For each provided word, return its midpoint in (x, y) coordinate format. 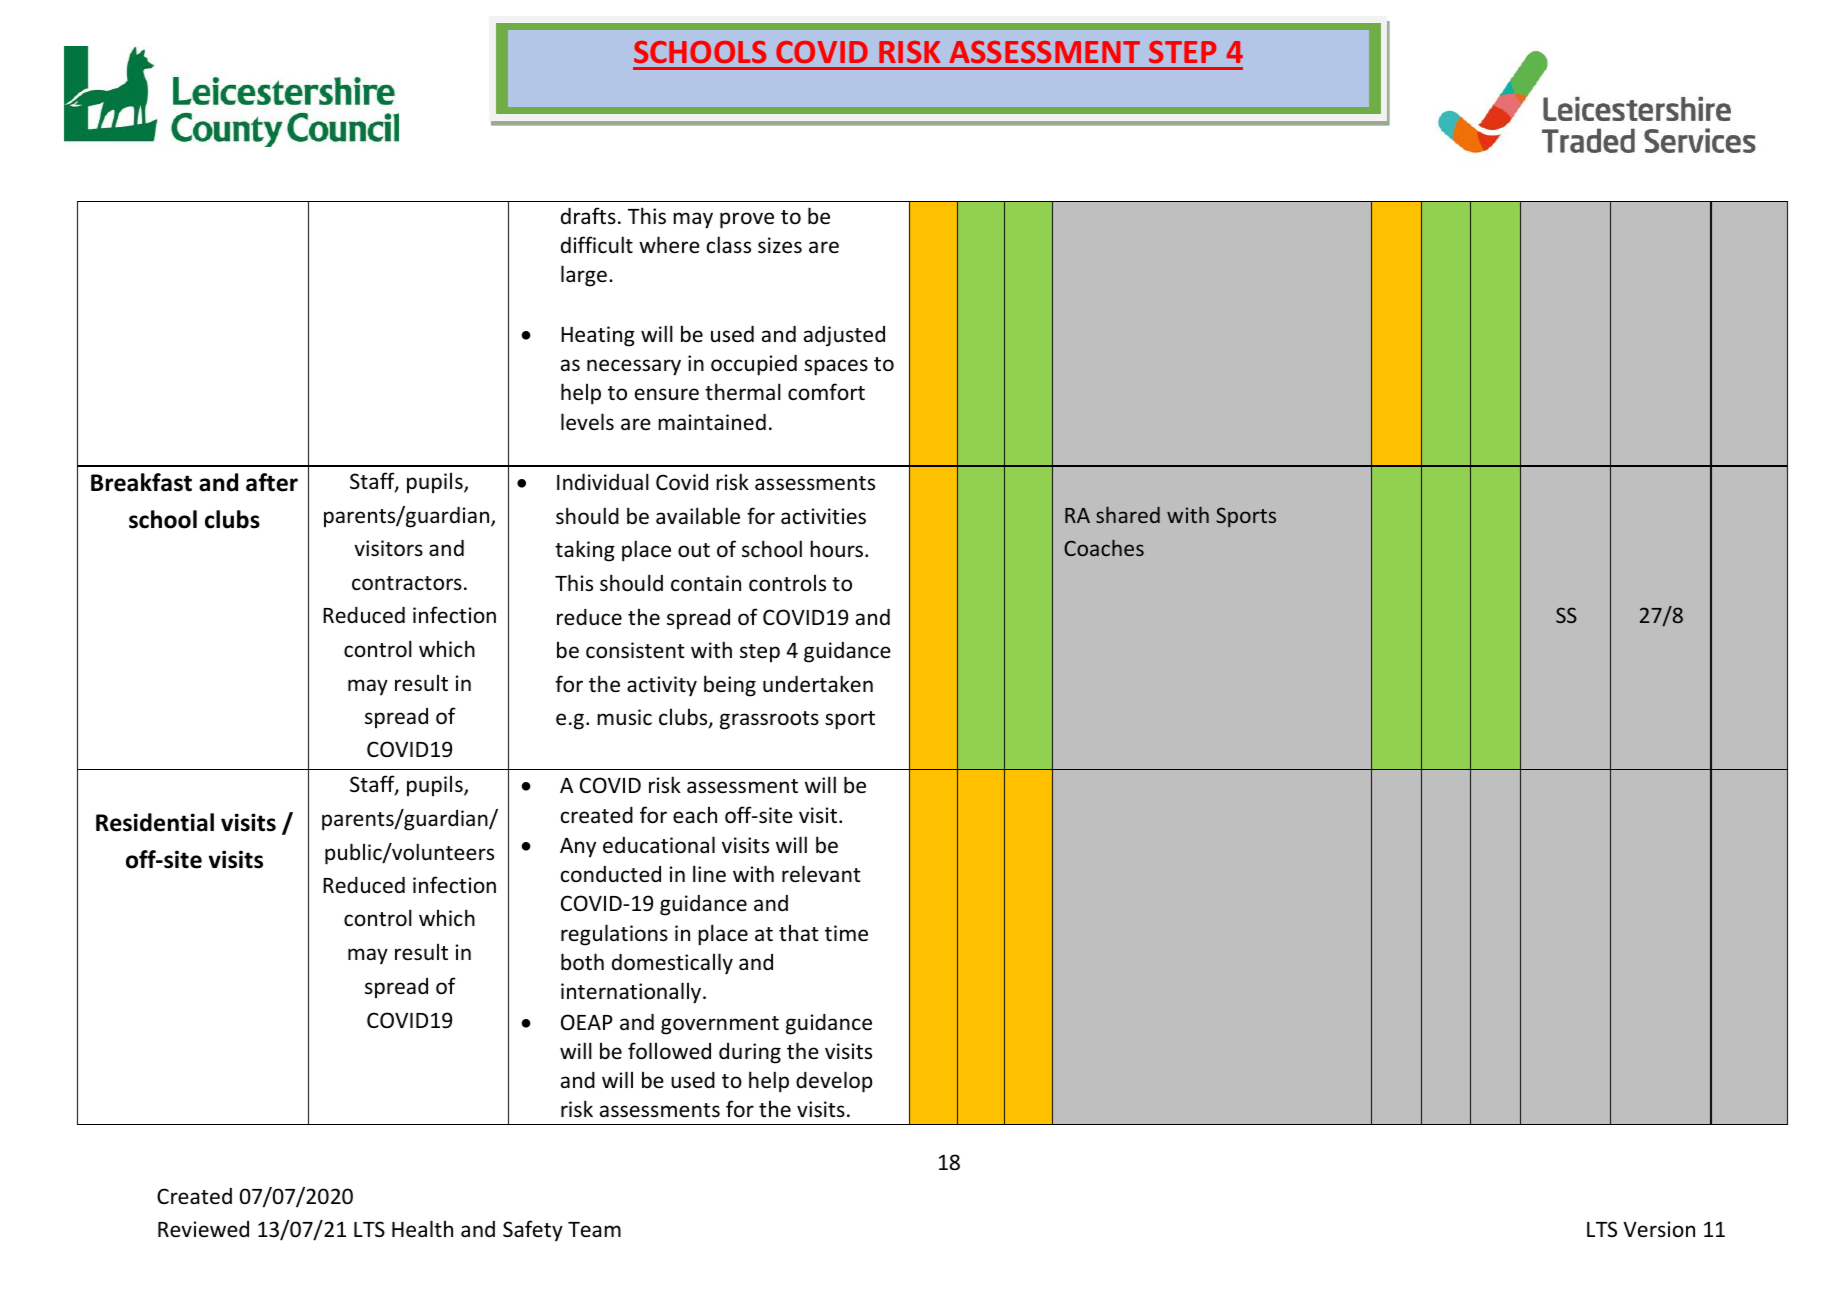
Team (594, 1229)
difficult (597, 244)
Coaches (1104, 548)
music (624, 717)
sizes (780, 245)
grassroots (769, 720)
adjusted (844, 336)
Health (422, 1229)
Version (1659, 1229)
